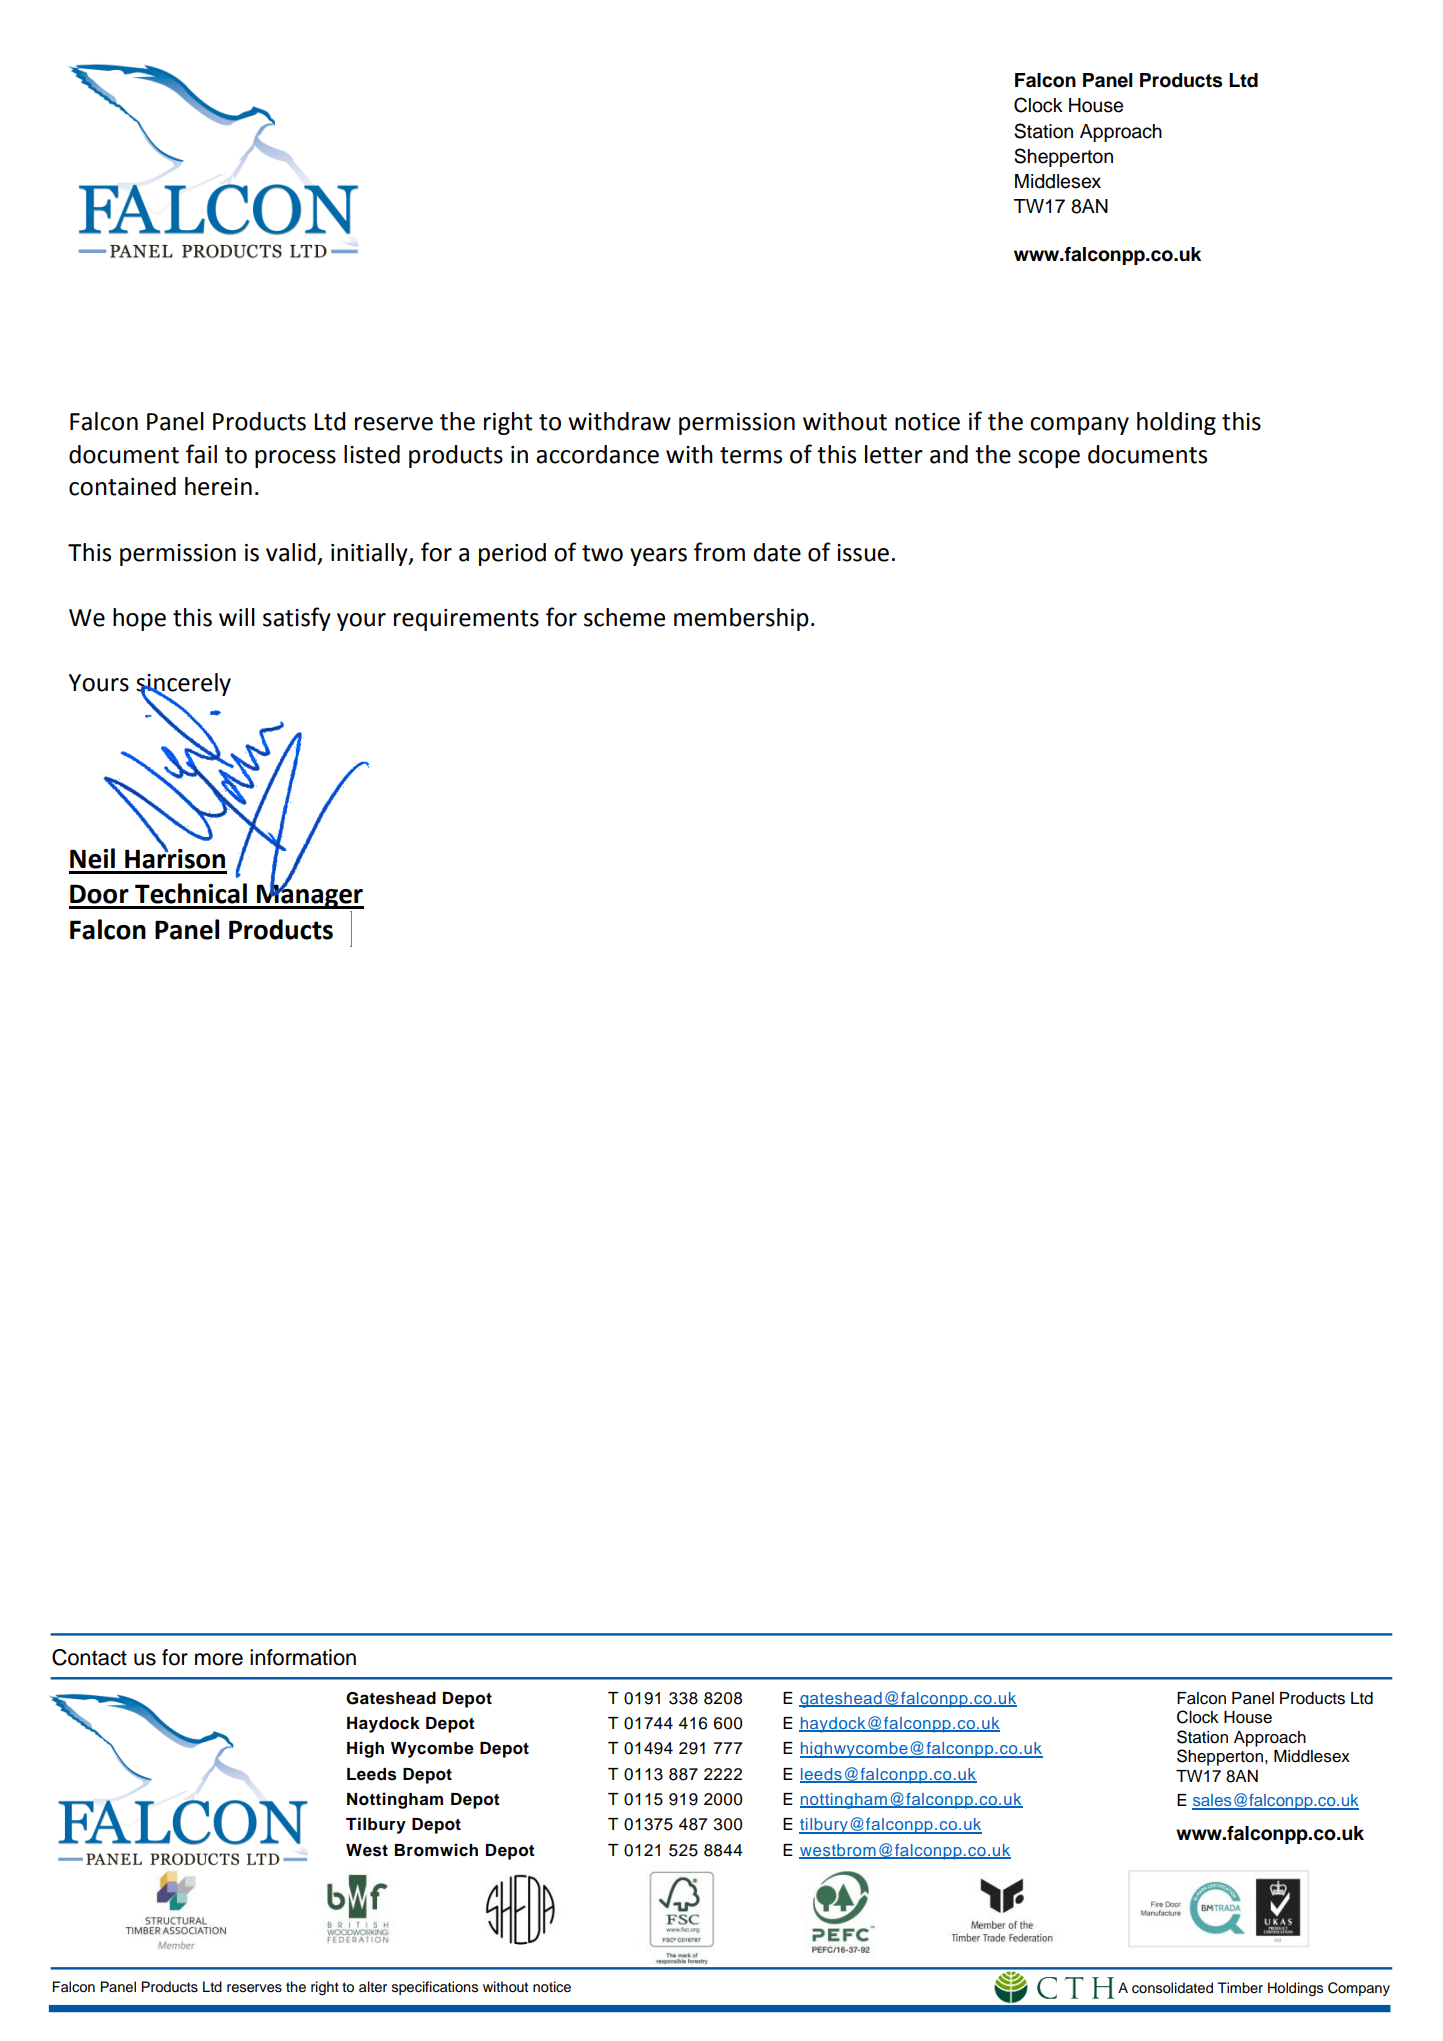  I want to click on information, so click(303, 1657).
